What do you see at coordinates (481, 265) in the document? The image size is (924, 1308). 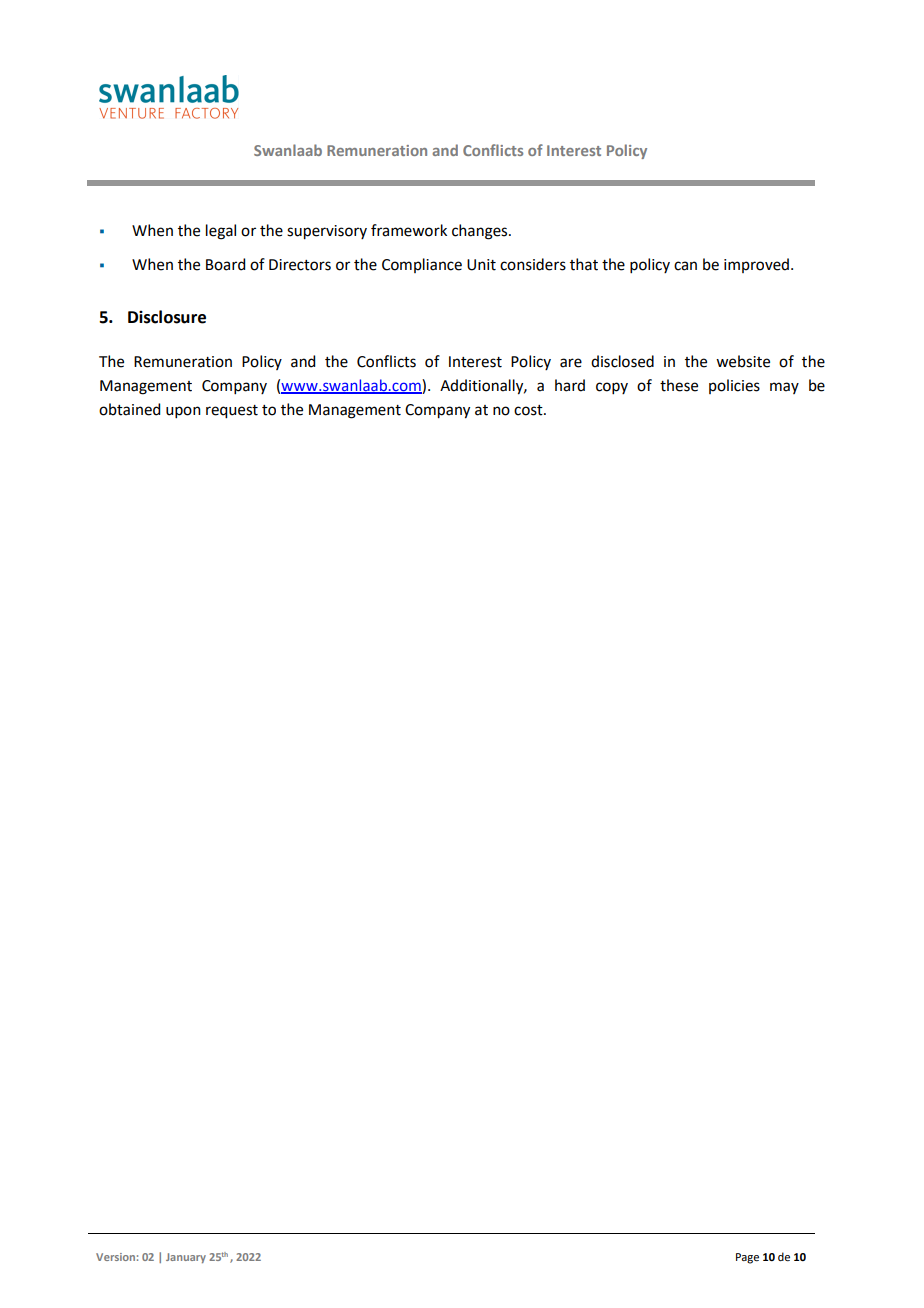 I see `Unit` at bounding box center [481, 265].
